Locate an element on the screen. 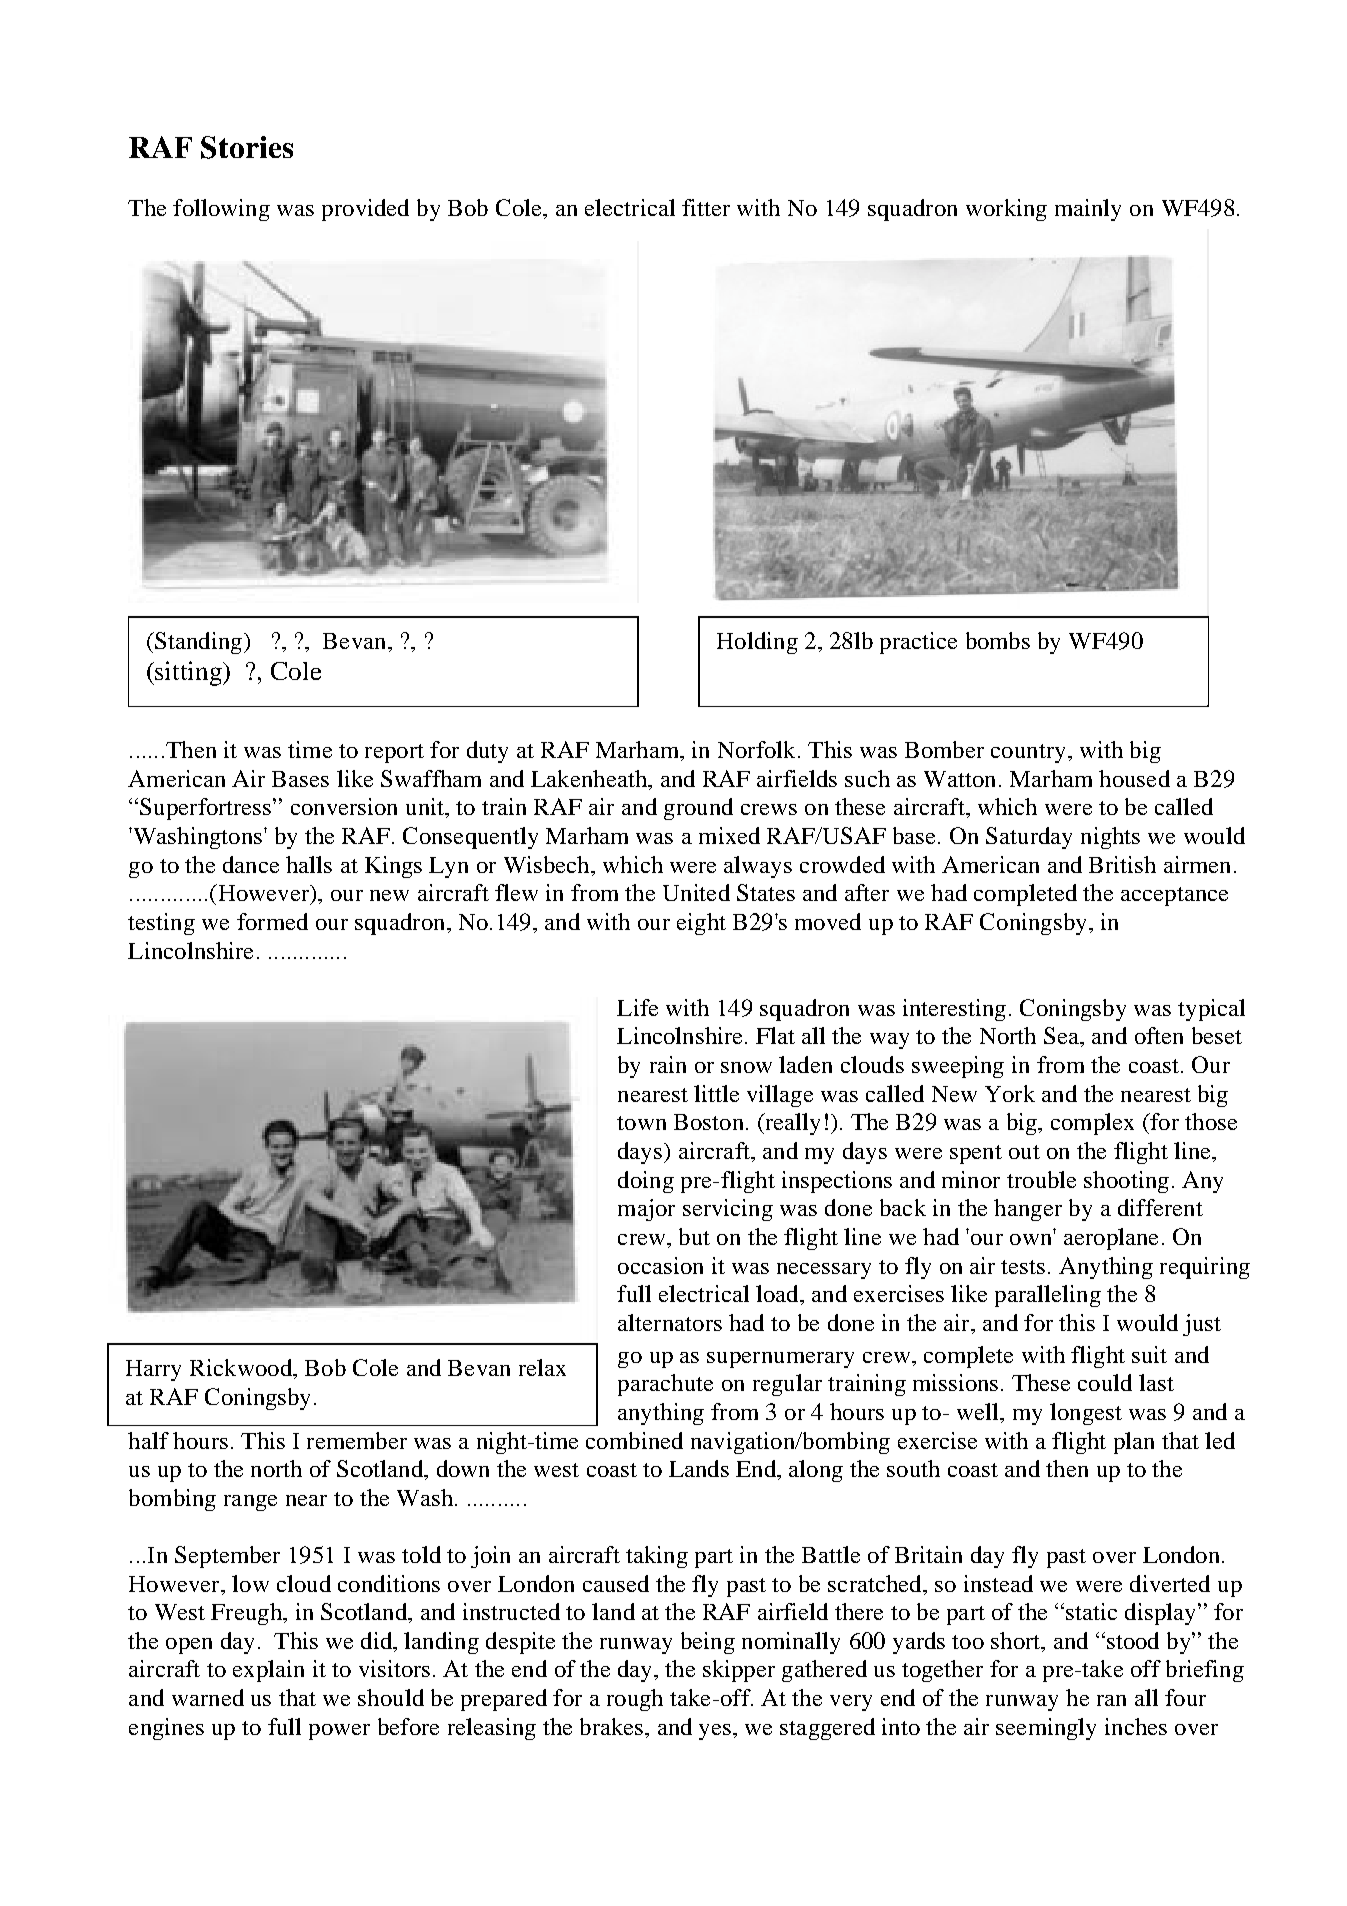 The height and width of the screenshot is (1906, 1347). fitter is located at coordinates (706, 207).
